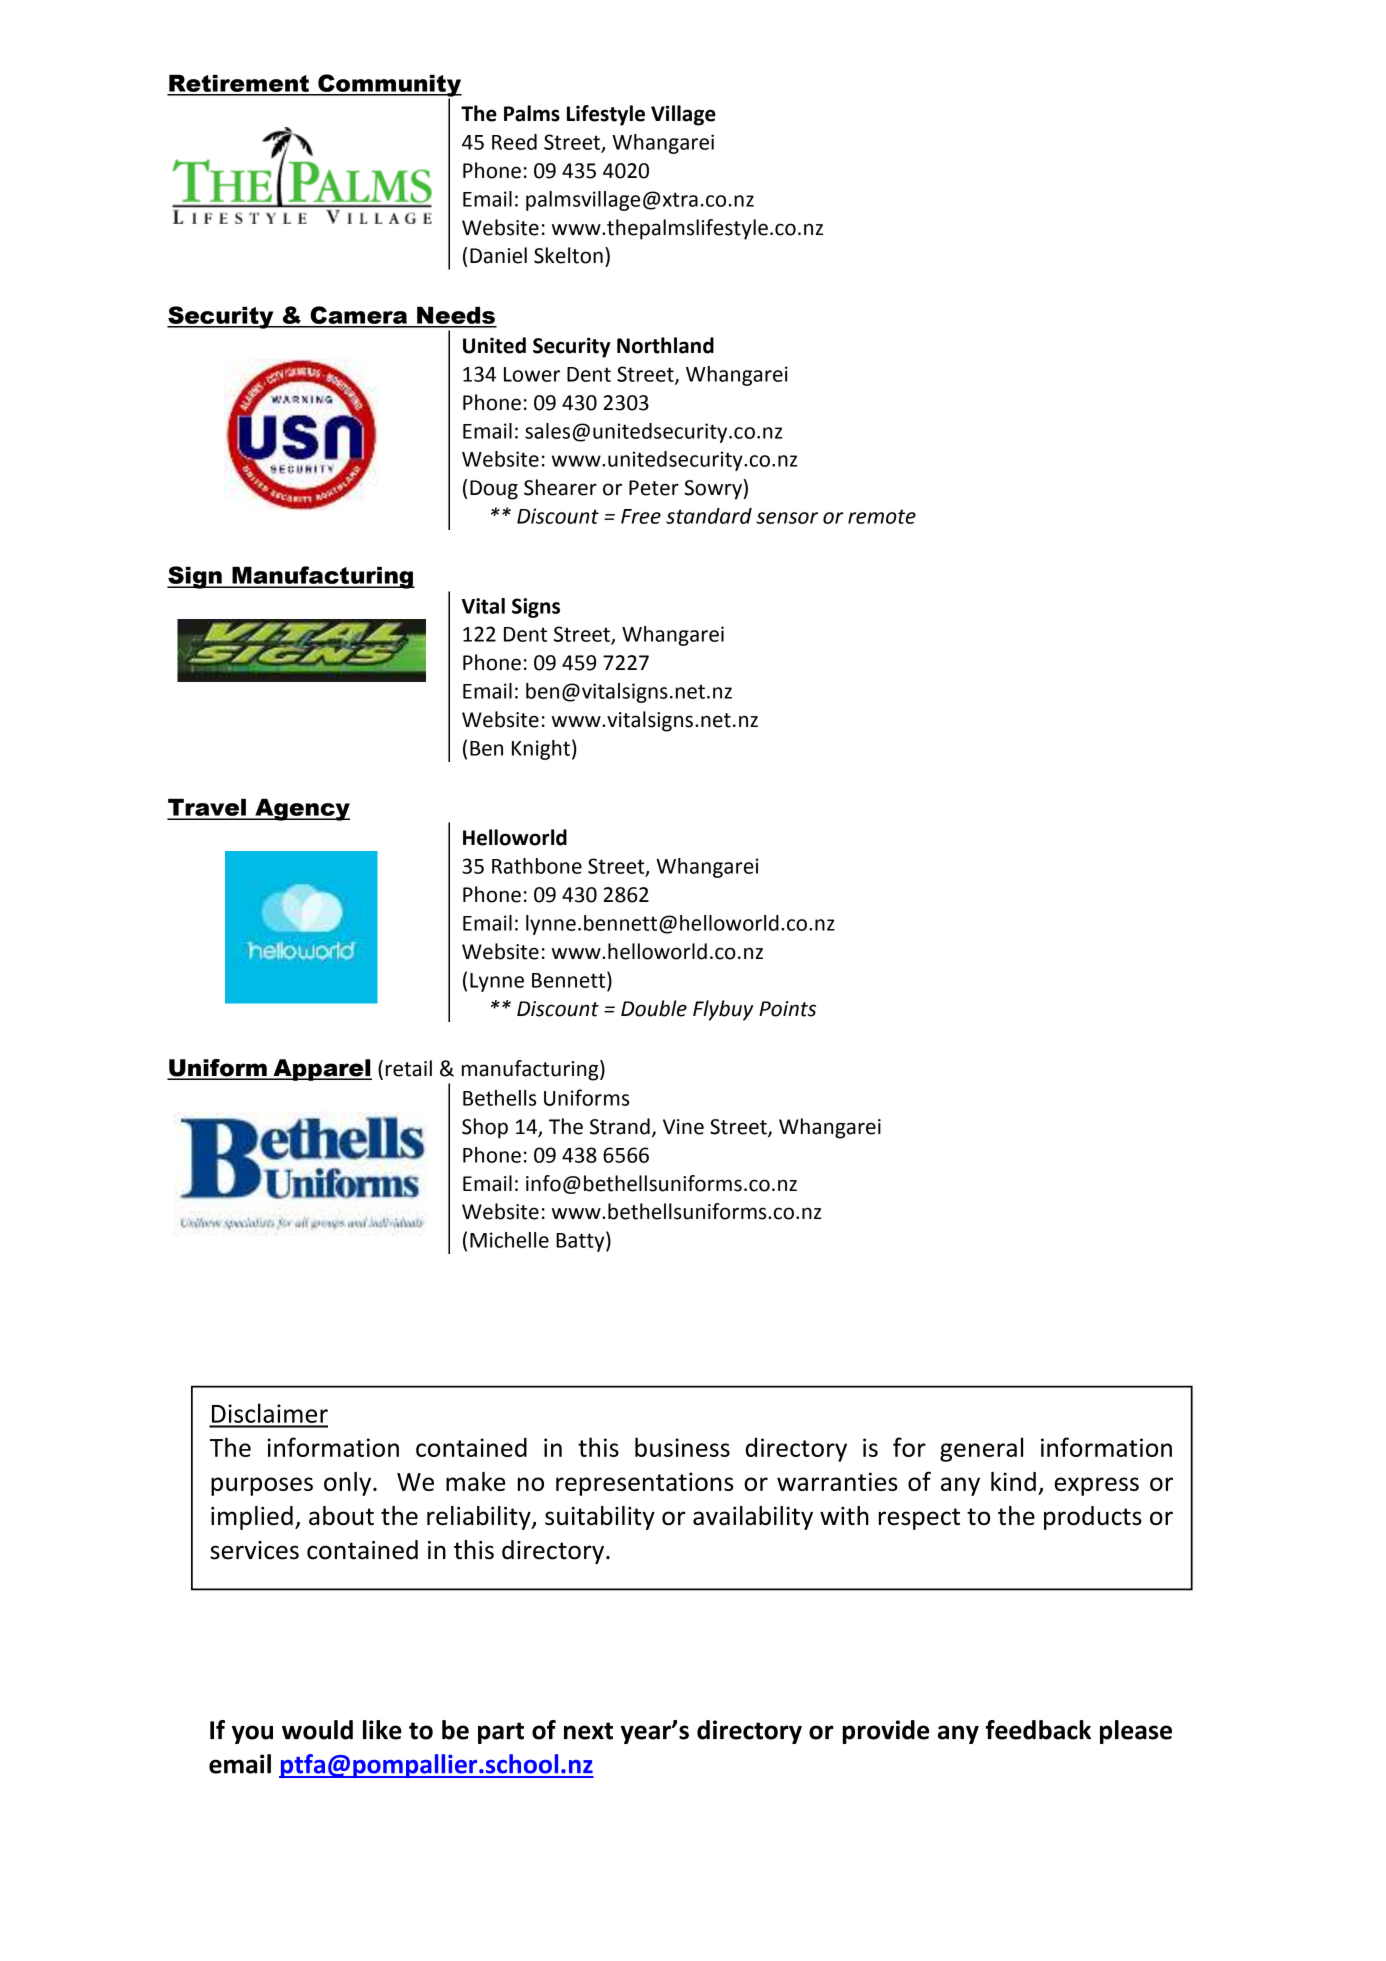 This image has width=1386, height=1961. What do you see at coordinates (382, 1730) in the image?
I see `like` at bounding box center [382, 1730].
